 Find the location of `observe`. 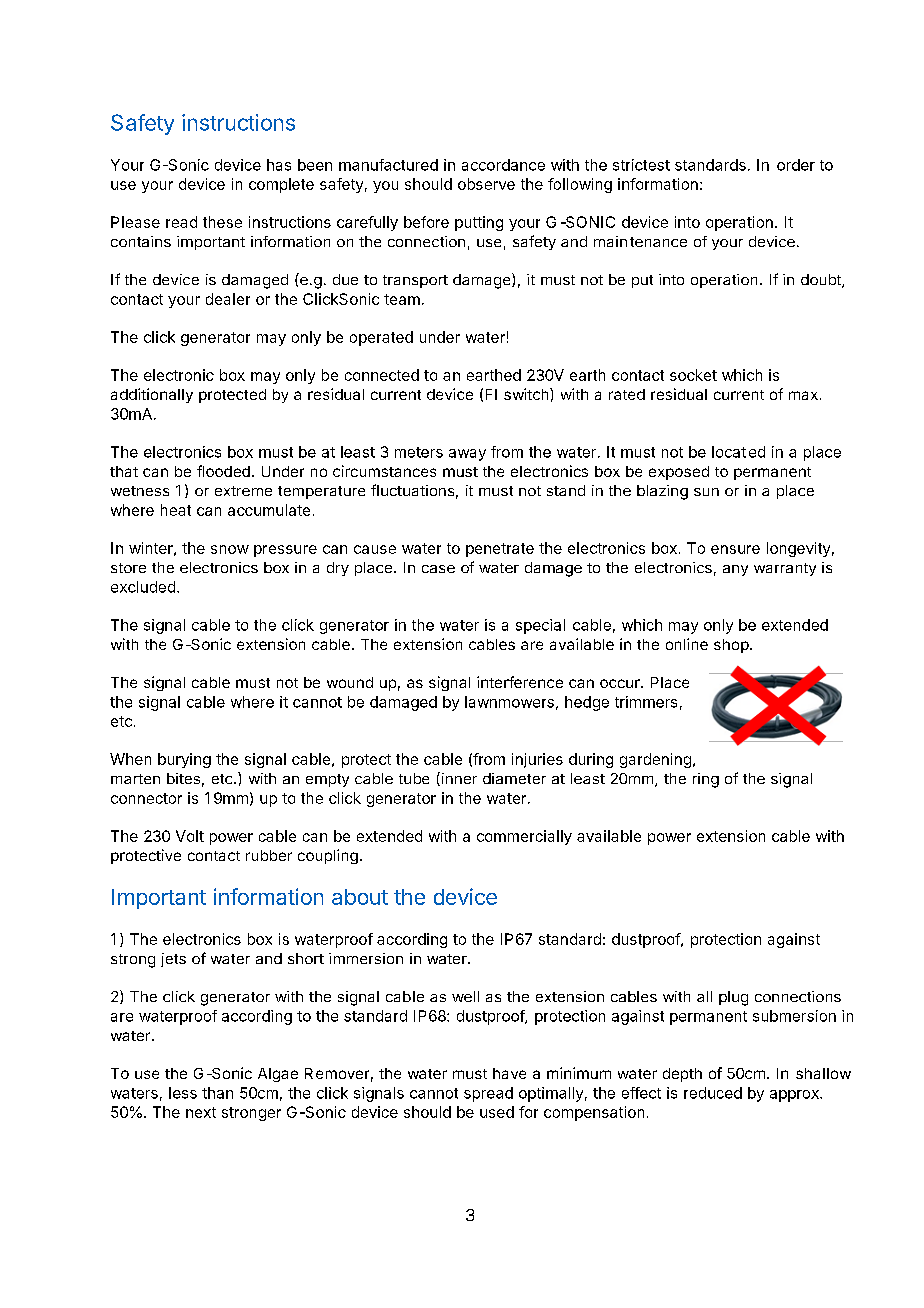

observe is located at coordinates (486, 184).
